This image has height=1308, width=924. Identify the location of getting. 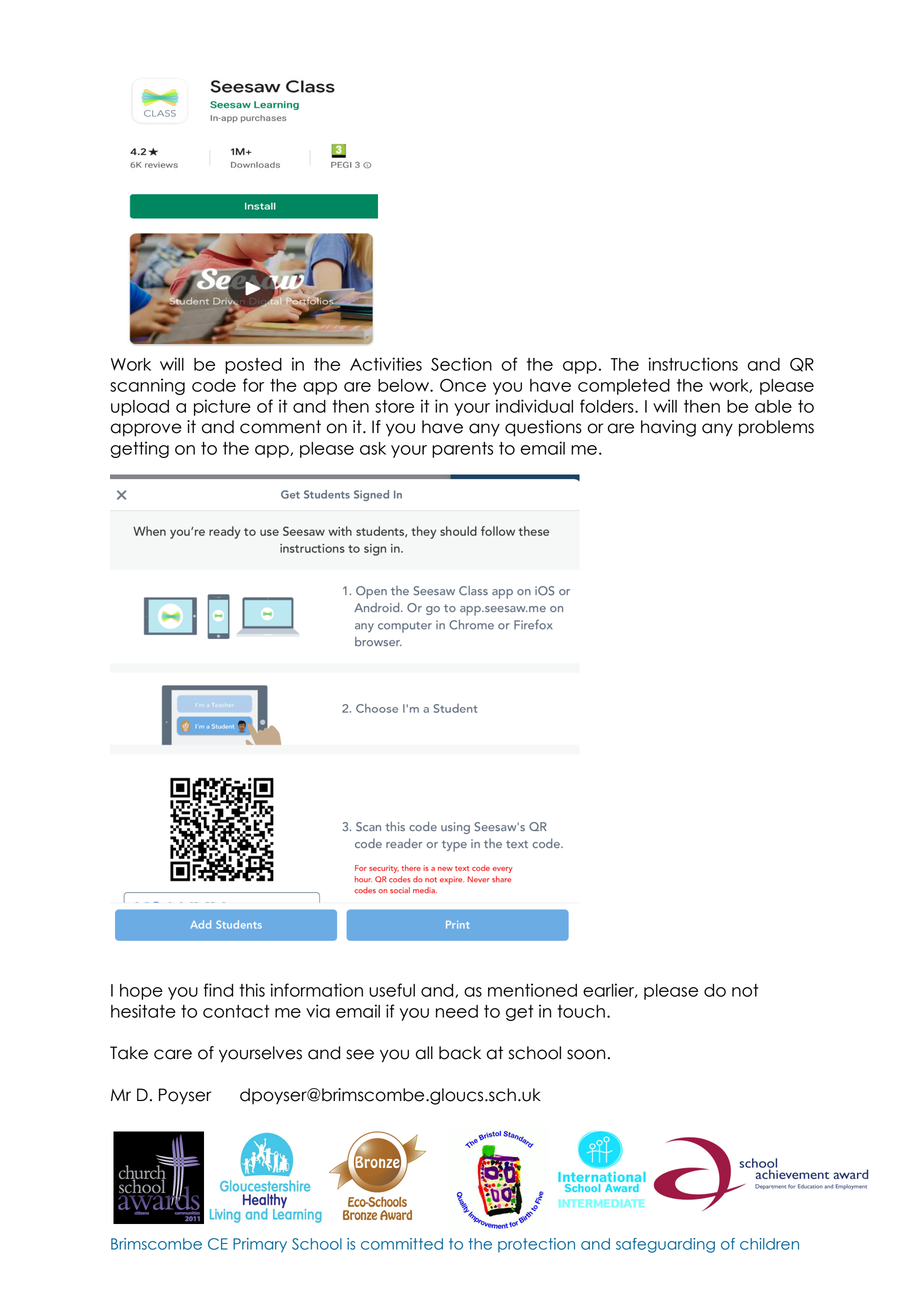
(139, 449).
